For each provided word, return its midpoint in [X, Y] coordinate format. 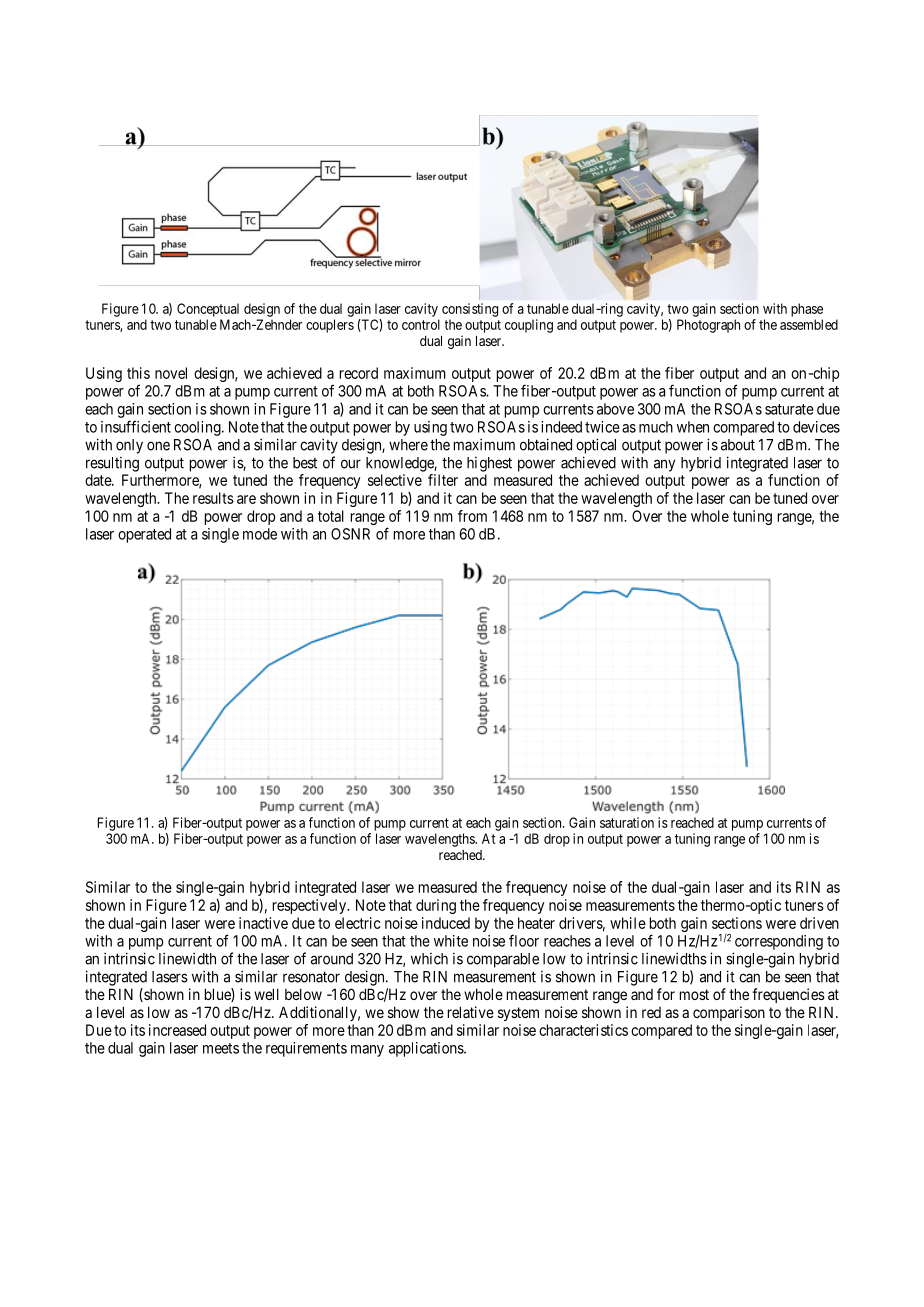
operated [144, 535]
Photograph [708, 326]
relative [471, 1012]
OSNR [350, 534]
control [421, 324]
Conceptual [208, 310]
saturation [627, 822]
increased [177, 1030]
